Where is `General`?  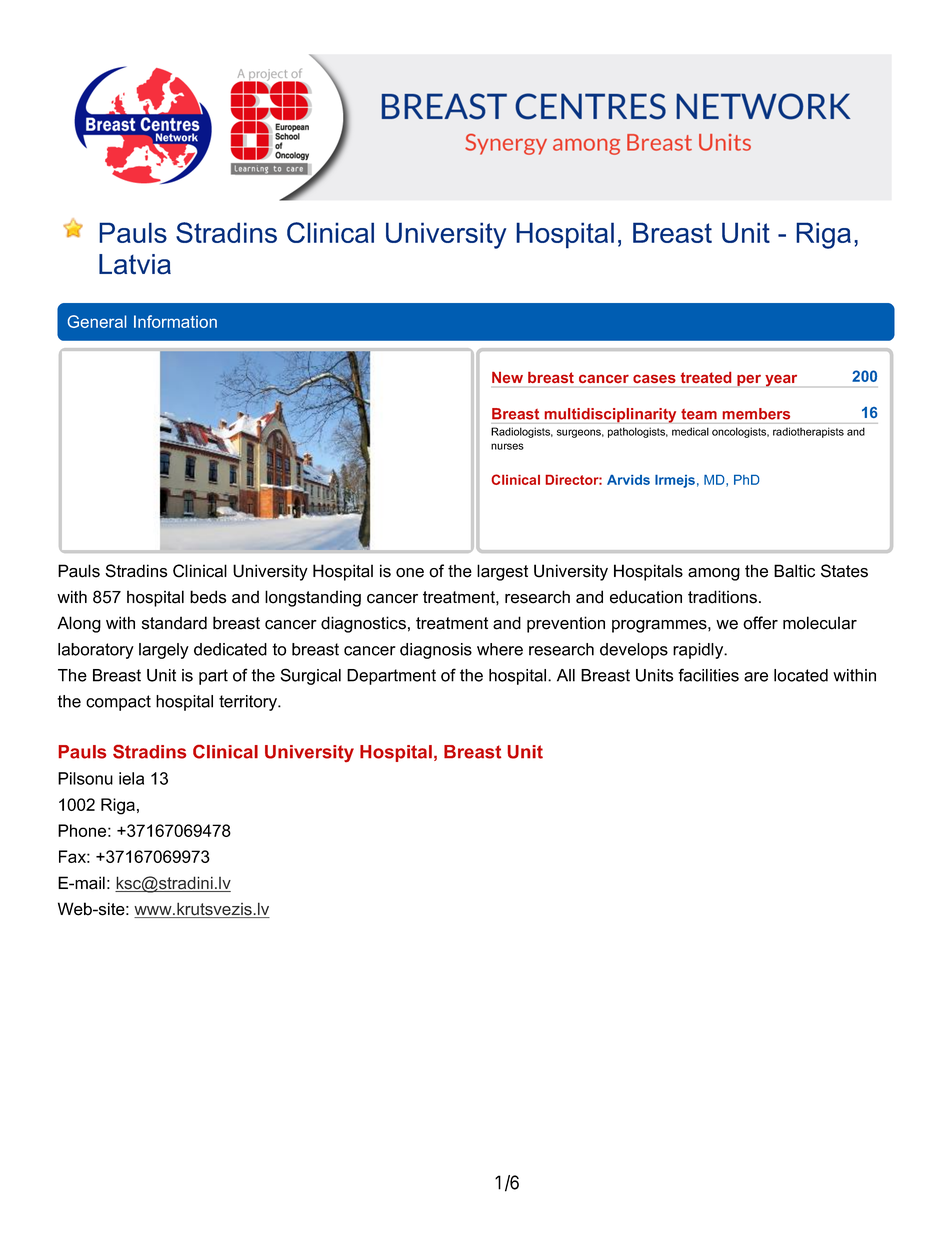 General is located at coordinates (97, 321).
